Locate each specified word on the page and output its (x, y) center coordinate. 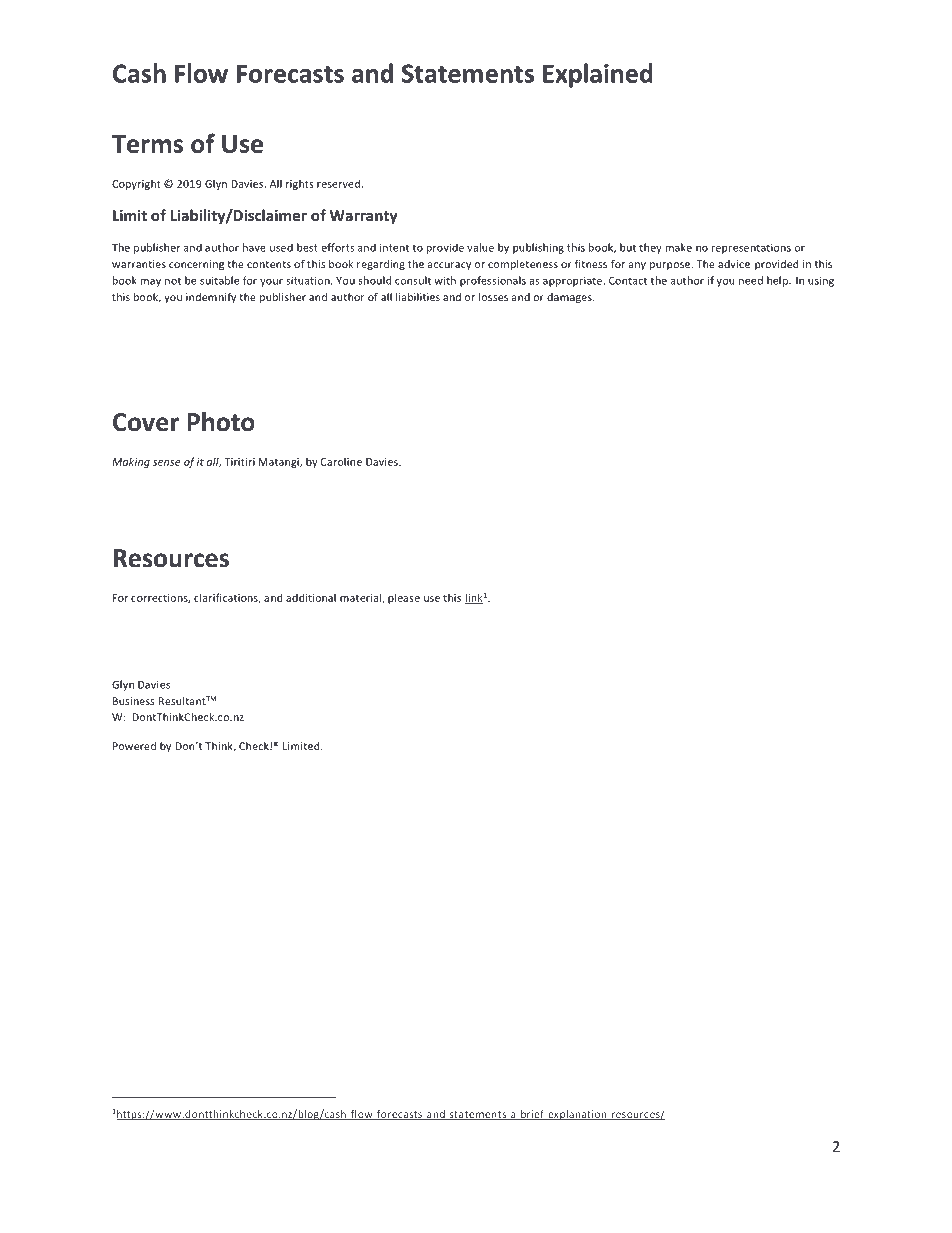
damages (570, 298)
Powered (134, 746)
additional (311, 597)
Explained (598, 75)
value (480, 247)
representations (751, 249)
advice (734, 264)
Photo (221, 422)
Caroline (341, 461)
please (404, 598)
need (751, 280)
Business (133, 701)
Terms (147, 144)
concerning (196, 265)
